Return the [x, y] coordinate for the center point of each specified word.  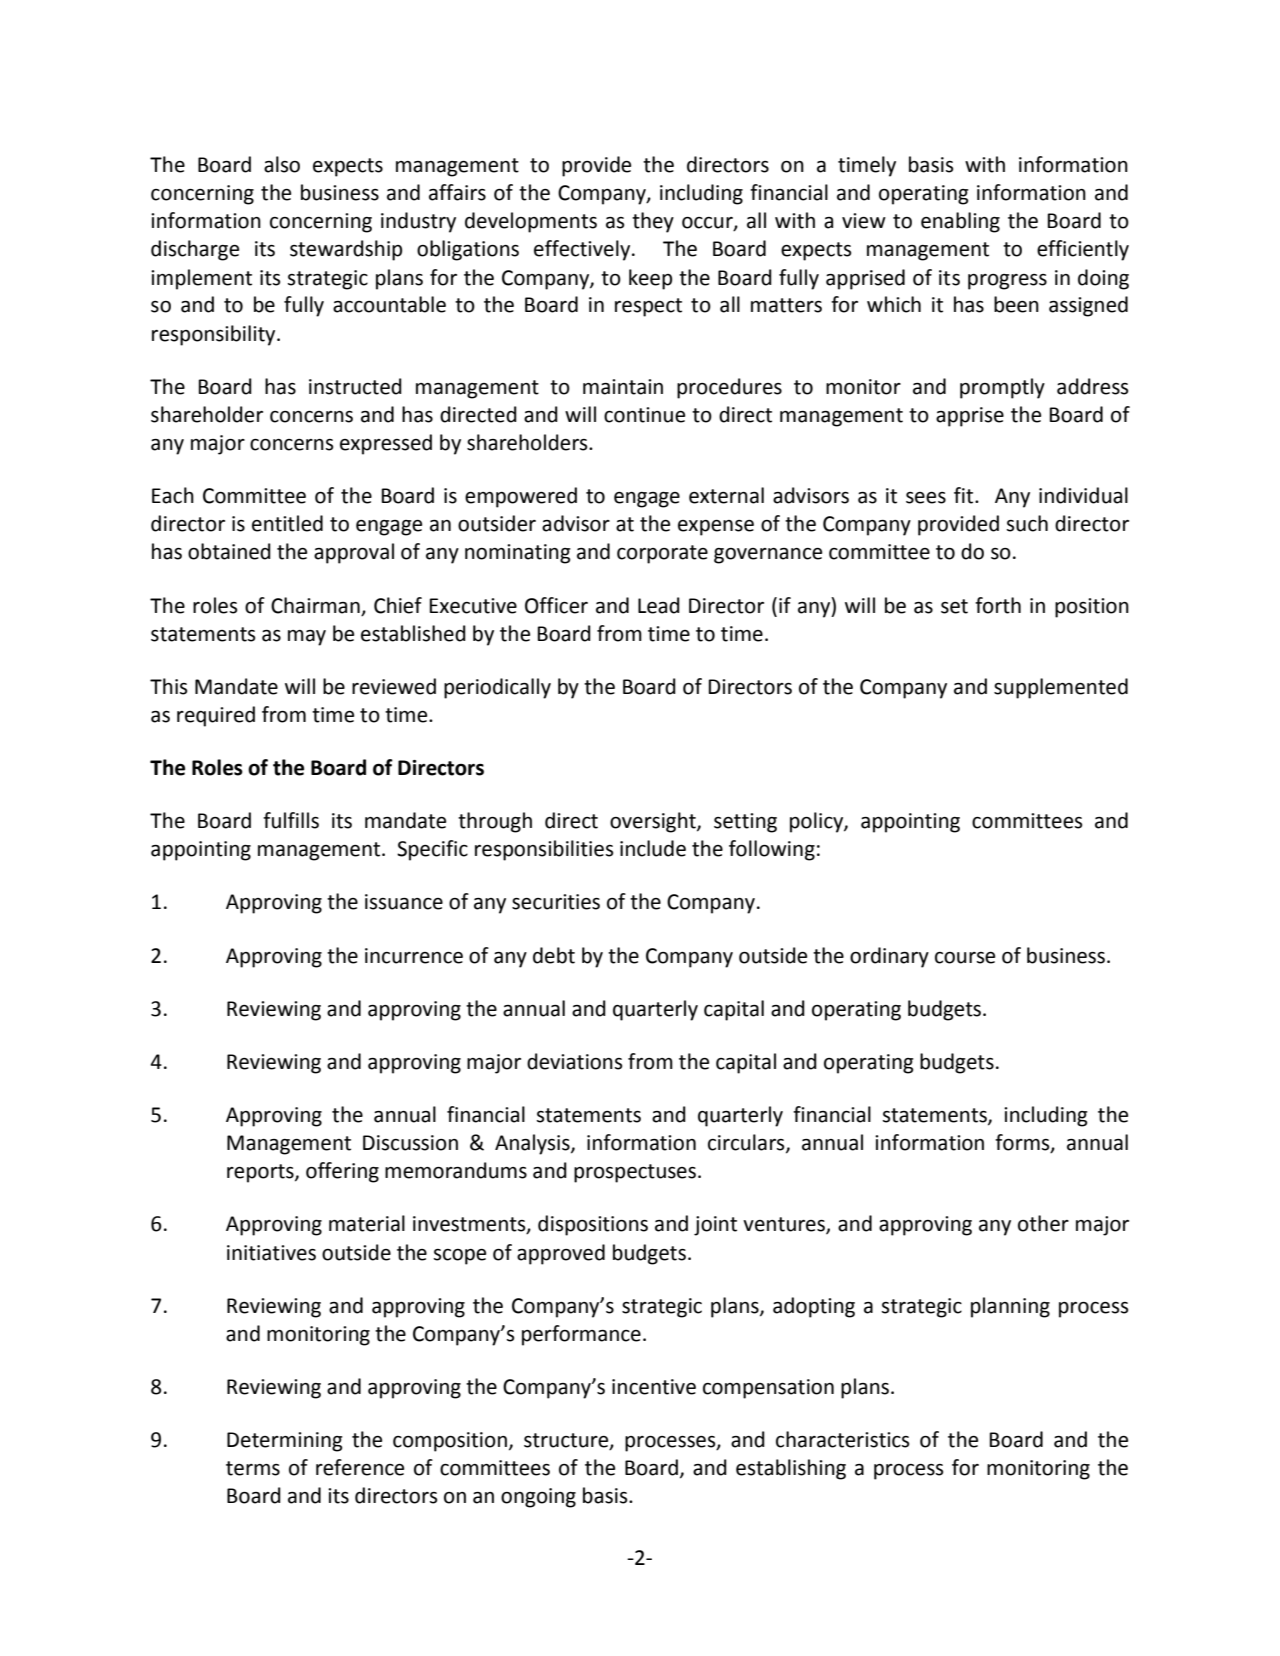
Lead [659, 605]
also [282, 164]
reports [261, 1173]
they [653, 222]
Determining [285, 1442]
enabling [960, 222]
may [307, 638]
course [965, 958]
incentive [654, 1387]
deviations [574, 1061]
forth [998, 605]
